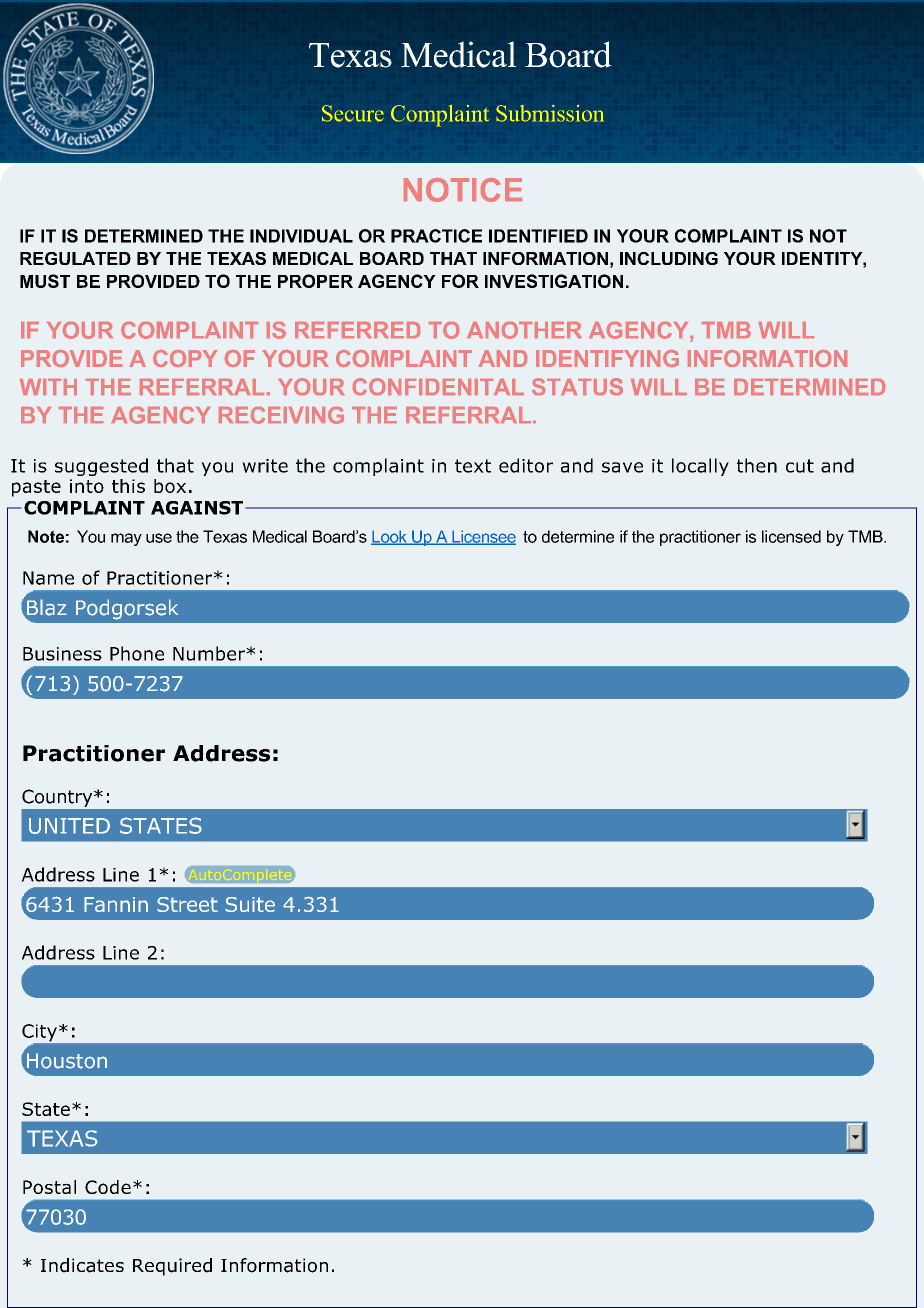  Describe the element at coordinates (82, 1265) in the screenshot. I see `Indicates` at that location.
